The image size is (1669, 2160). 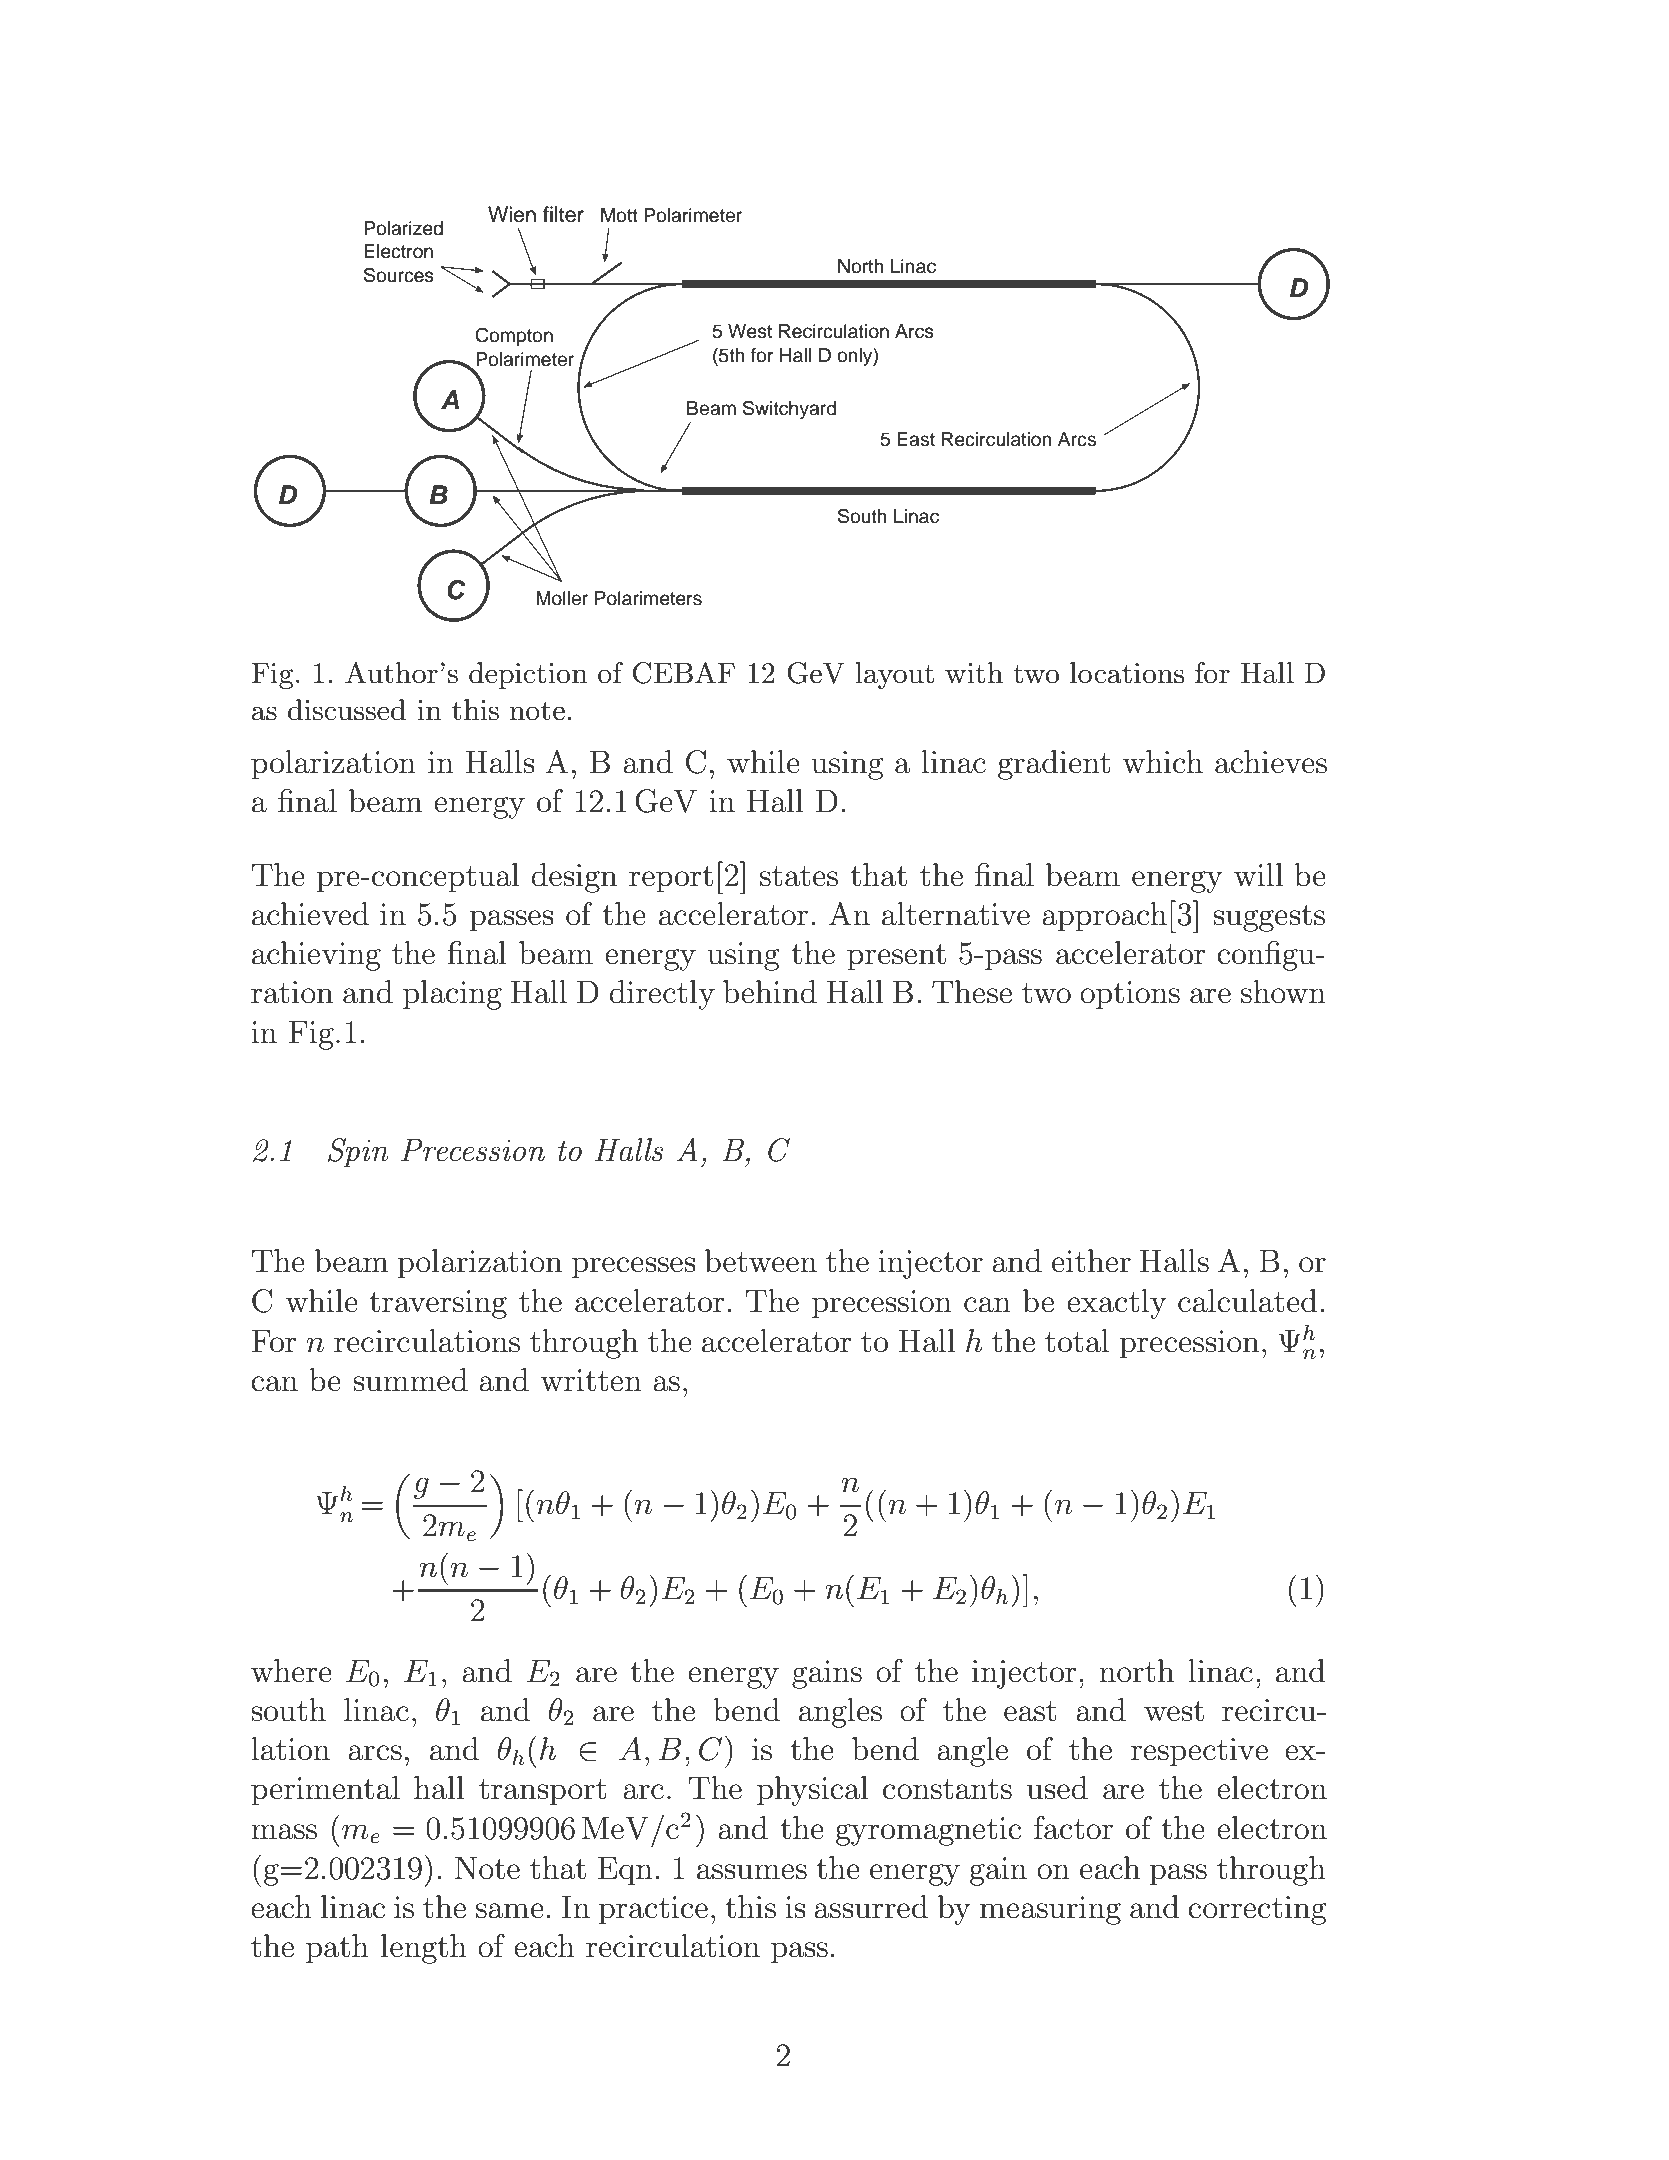 What do you see at coordinates (619, 215) in the screenshot?
I see `Mott` at bounding box center [619, 215].
